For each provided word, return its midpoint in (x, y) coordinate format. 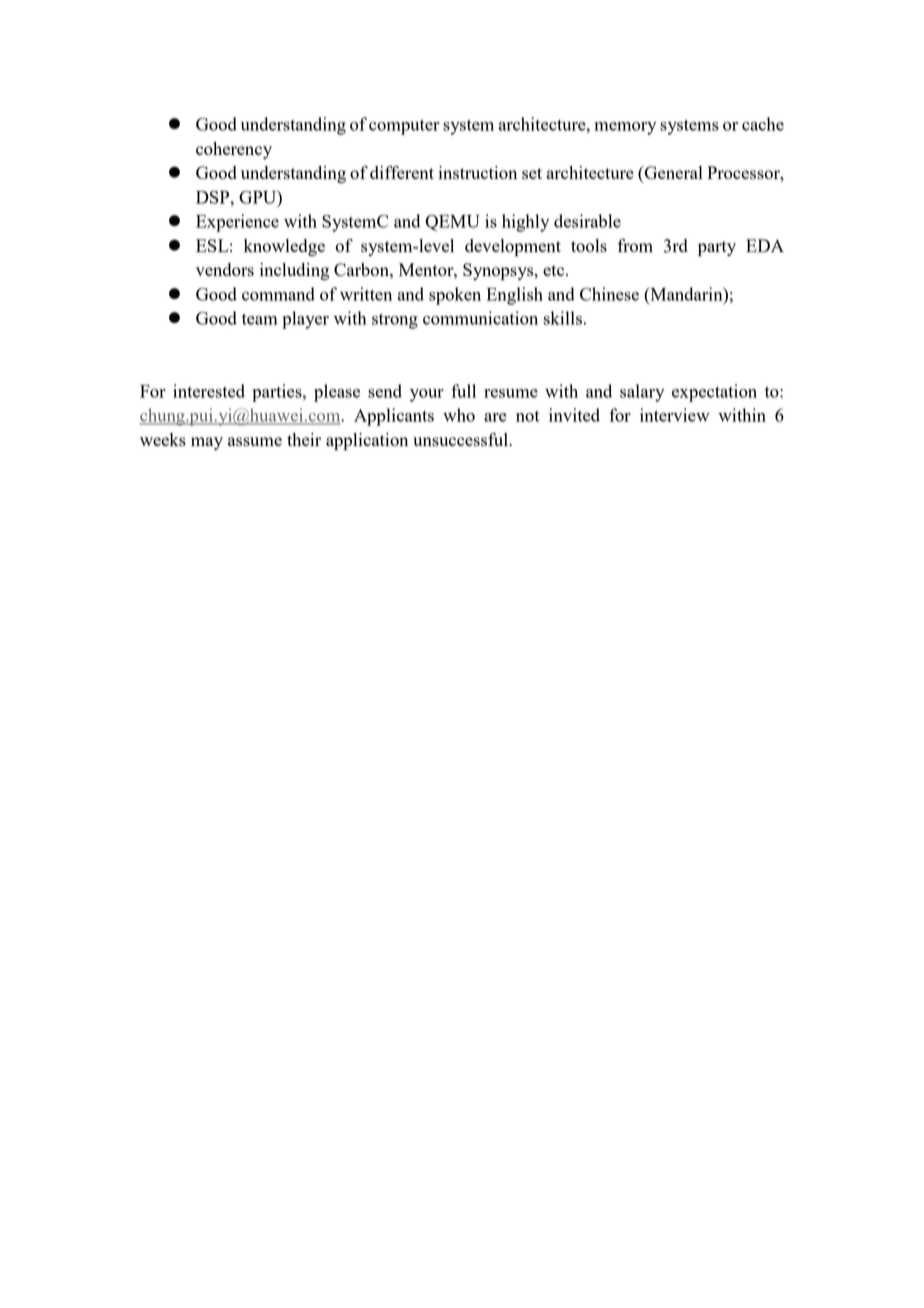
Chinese (609, 294)
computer (404, 127)
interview (675, 415)
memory (625, 128)
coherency (234, 150)
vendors (225, 269)
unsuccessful (462, 439)
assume (255, 441)
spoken (455, 296)
